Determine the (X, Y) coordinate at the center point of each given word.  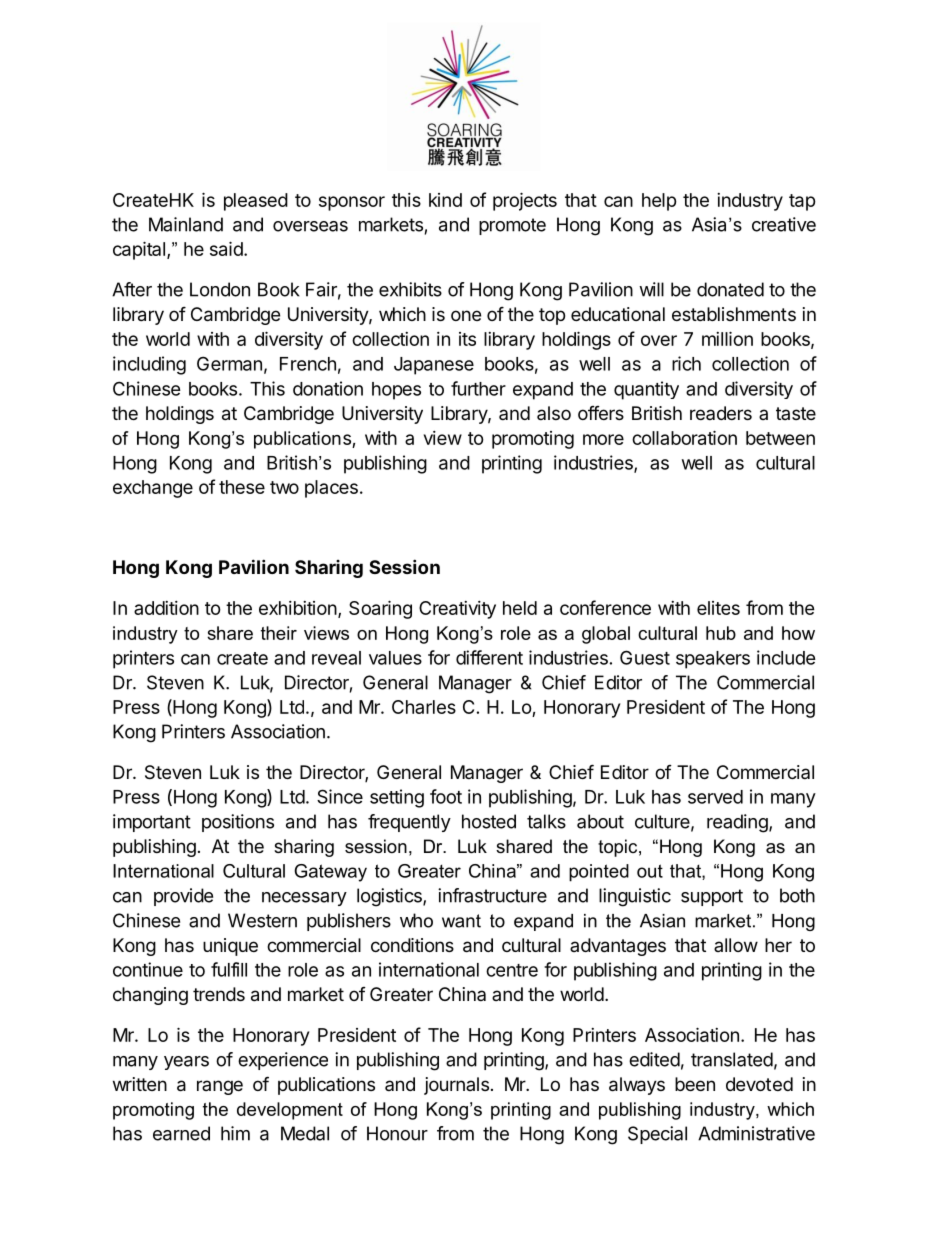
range (220, 1087)
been (695, 1084)
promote (512, 226)
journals (456, 1086)
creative (784, 224)
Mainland (186, 224)
